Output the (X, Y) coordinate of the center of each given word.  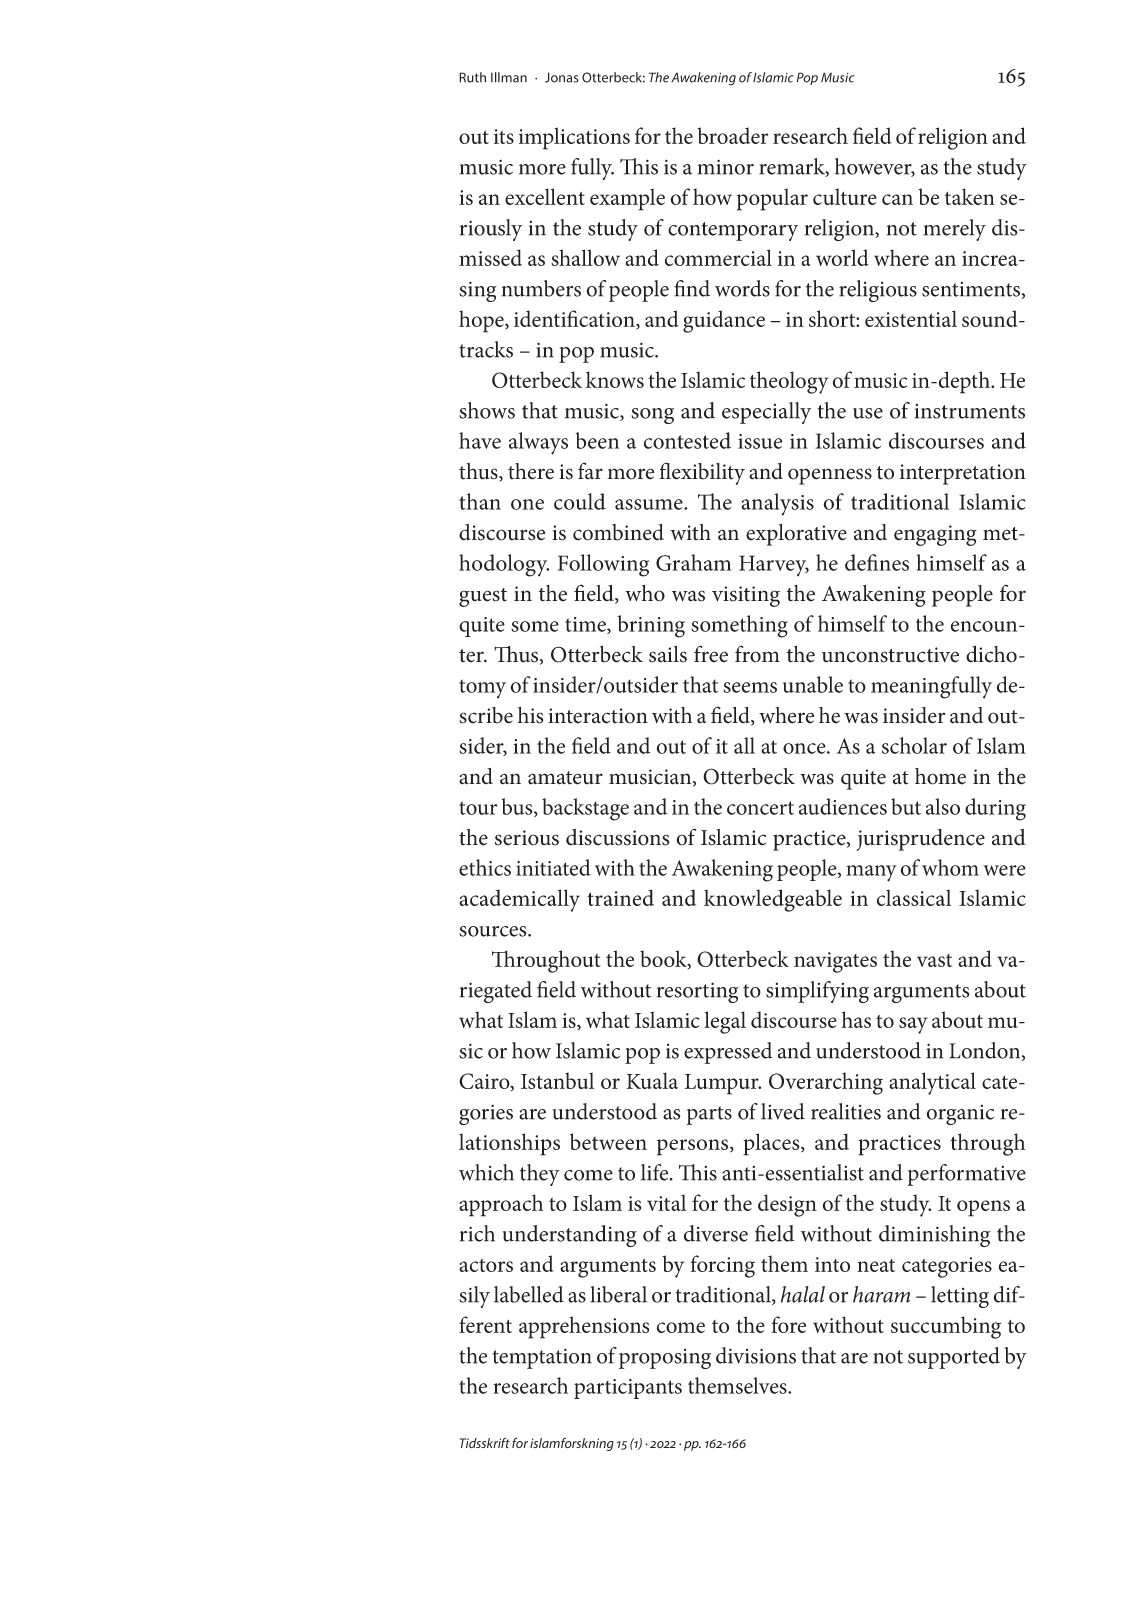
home (940, 776)
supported (954, 1358)
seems (750, 687)
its (504, 136)
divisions (756, 1355)
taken (970, 196)
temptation (542, 1358)
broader (732, 135)
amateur (565, 778)
